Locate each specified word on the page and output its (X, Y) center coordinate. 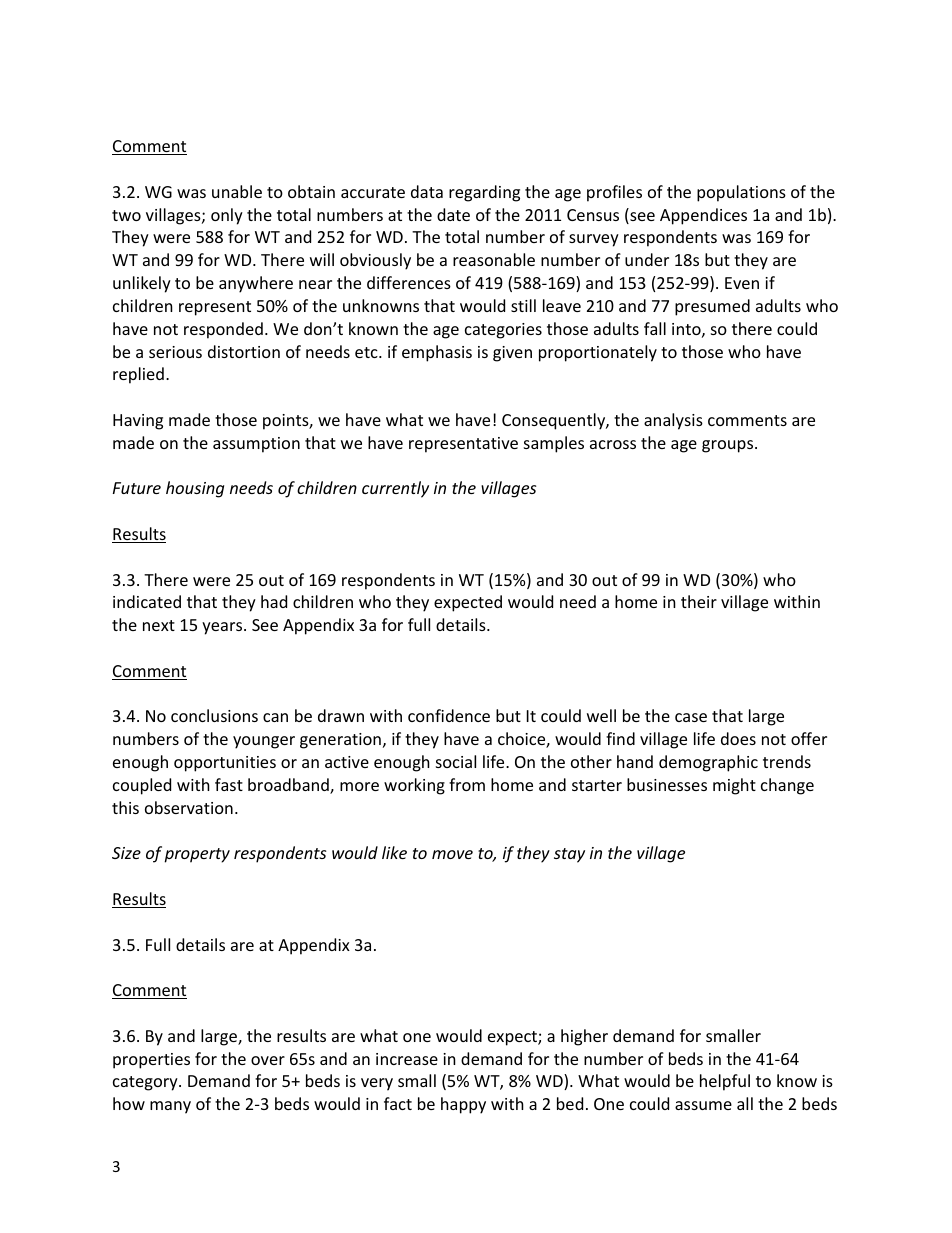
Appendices (703, 216)
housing (195, 489)
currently (395, 489)
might (734, 786)
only (227, 216)
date (453, 214)
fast (229, 784)
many (170, 1107)
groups (729, 446)
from (467, 784)
